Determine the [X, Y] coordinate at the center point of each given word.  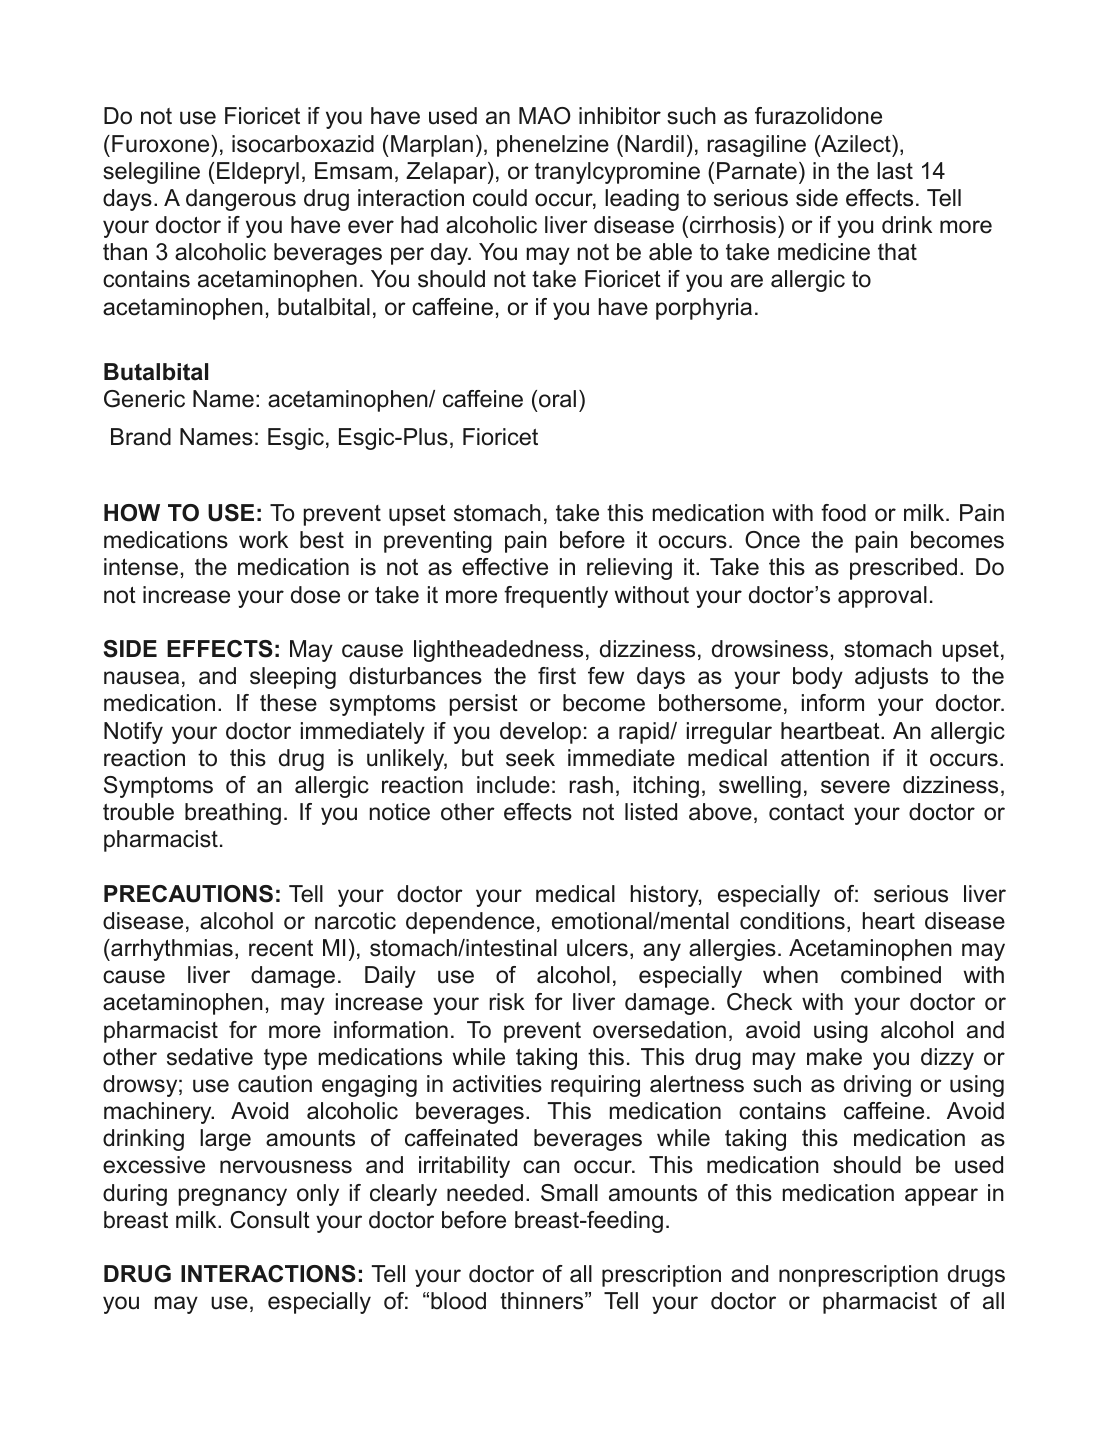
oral [557, 399]
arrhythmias [171, 950]
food [843, 513]
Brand [141, 437]
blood [458, 1301]
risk [507, 1002]
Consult [270, 1220]
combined [891, 975]
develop [540, 733]
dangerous [241, 200]
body [818, 678]
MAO [545, 116]
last [895, 171]
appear [941, 1197]
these [288, 703]
